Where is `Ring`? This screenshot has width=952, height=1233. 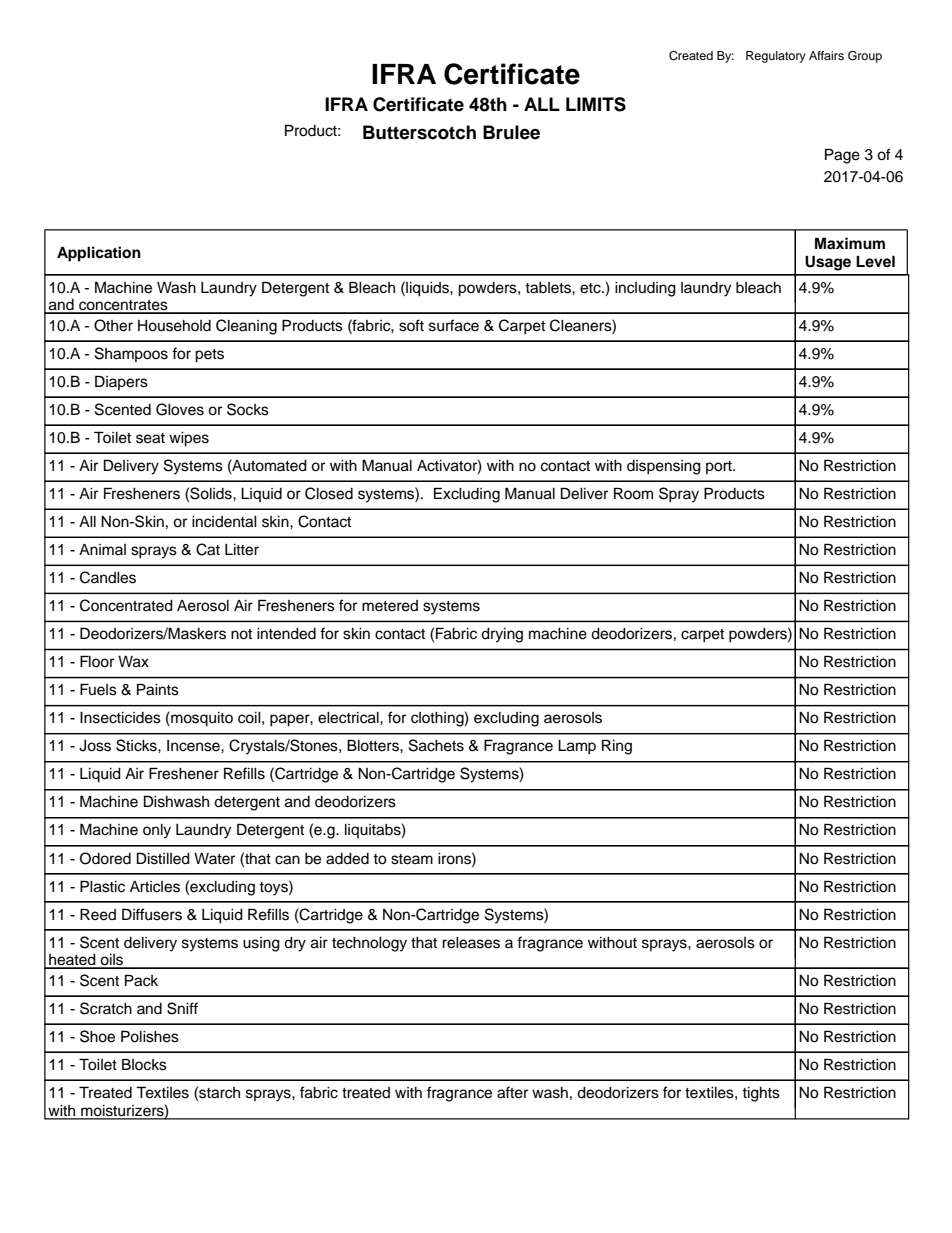
Ring is located at coordinates (617, 747).
